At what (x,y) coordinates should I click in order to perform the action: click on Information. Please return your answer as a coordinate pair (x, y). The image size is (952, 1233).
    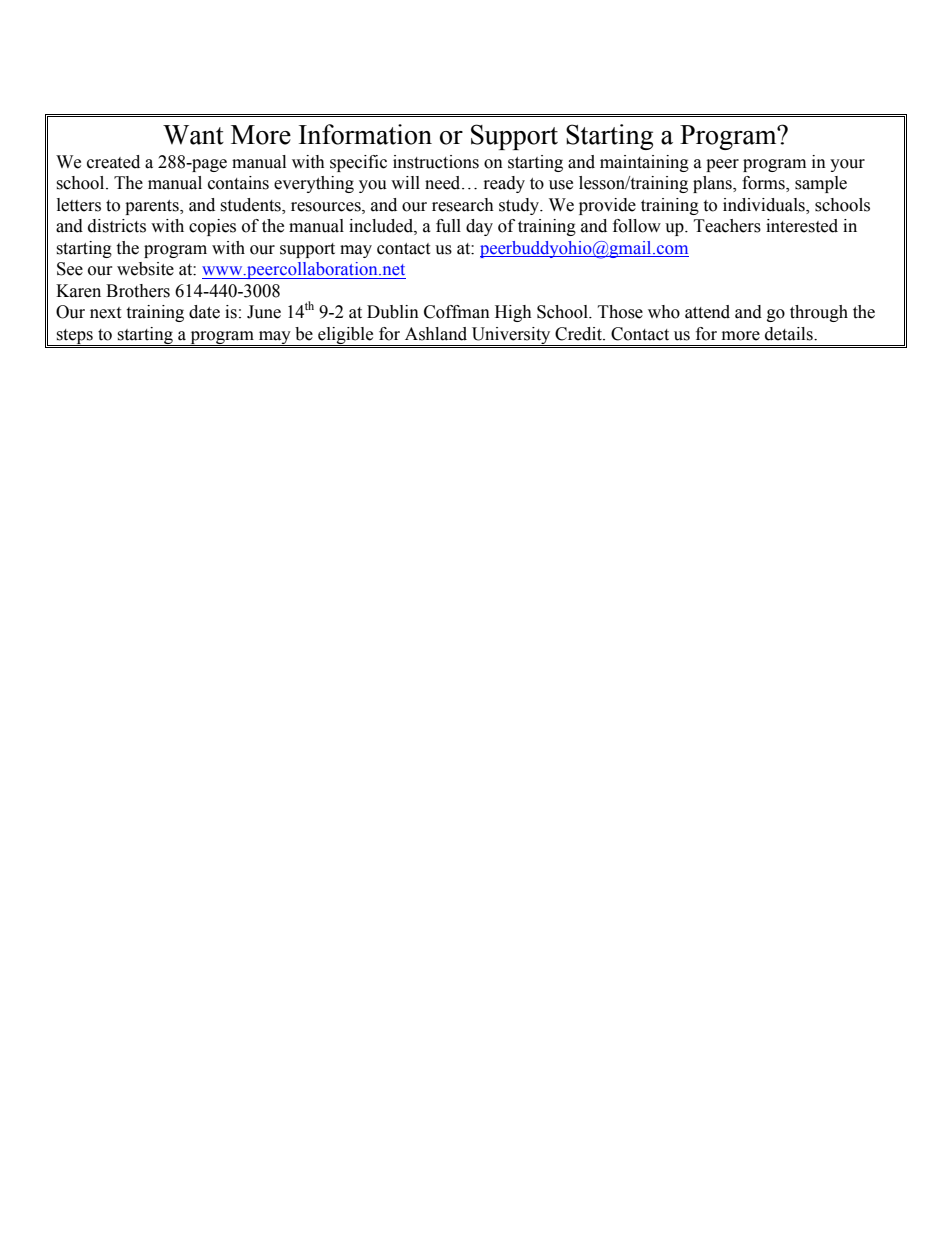
    Looking at the image, I should click on (365, 134).
